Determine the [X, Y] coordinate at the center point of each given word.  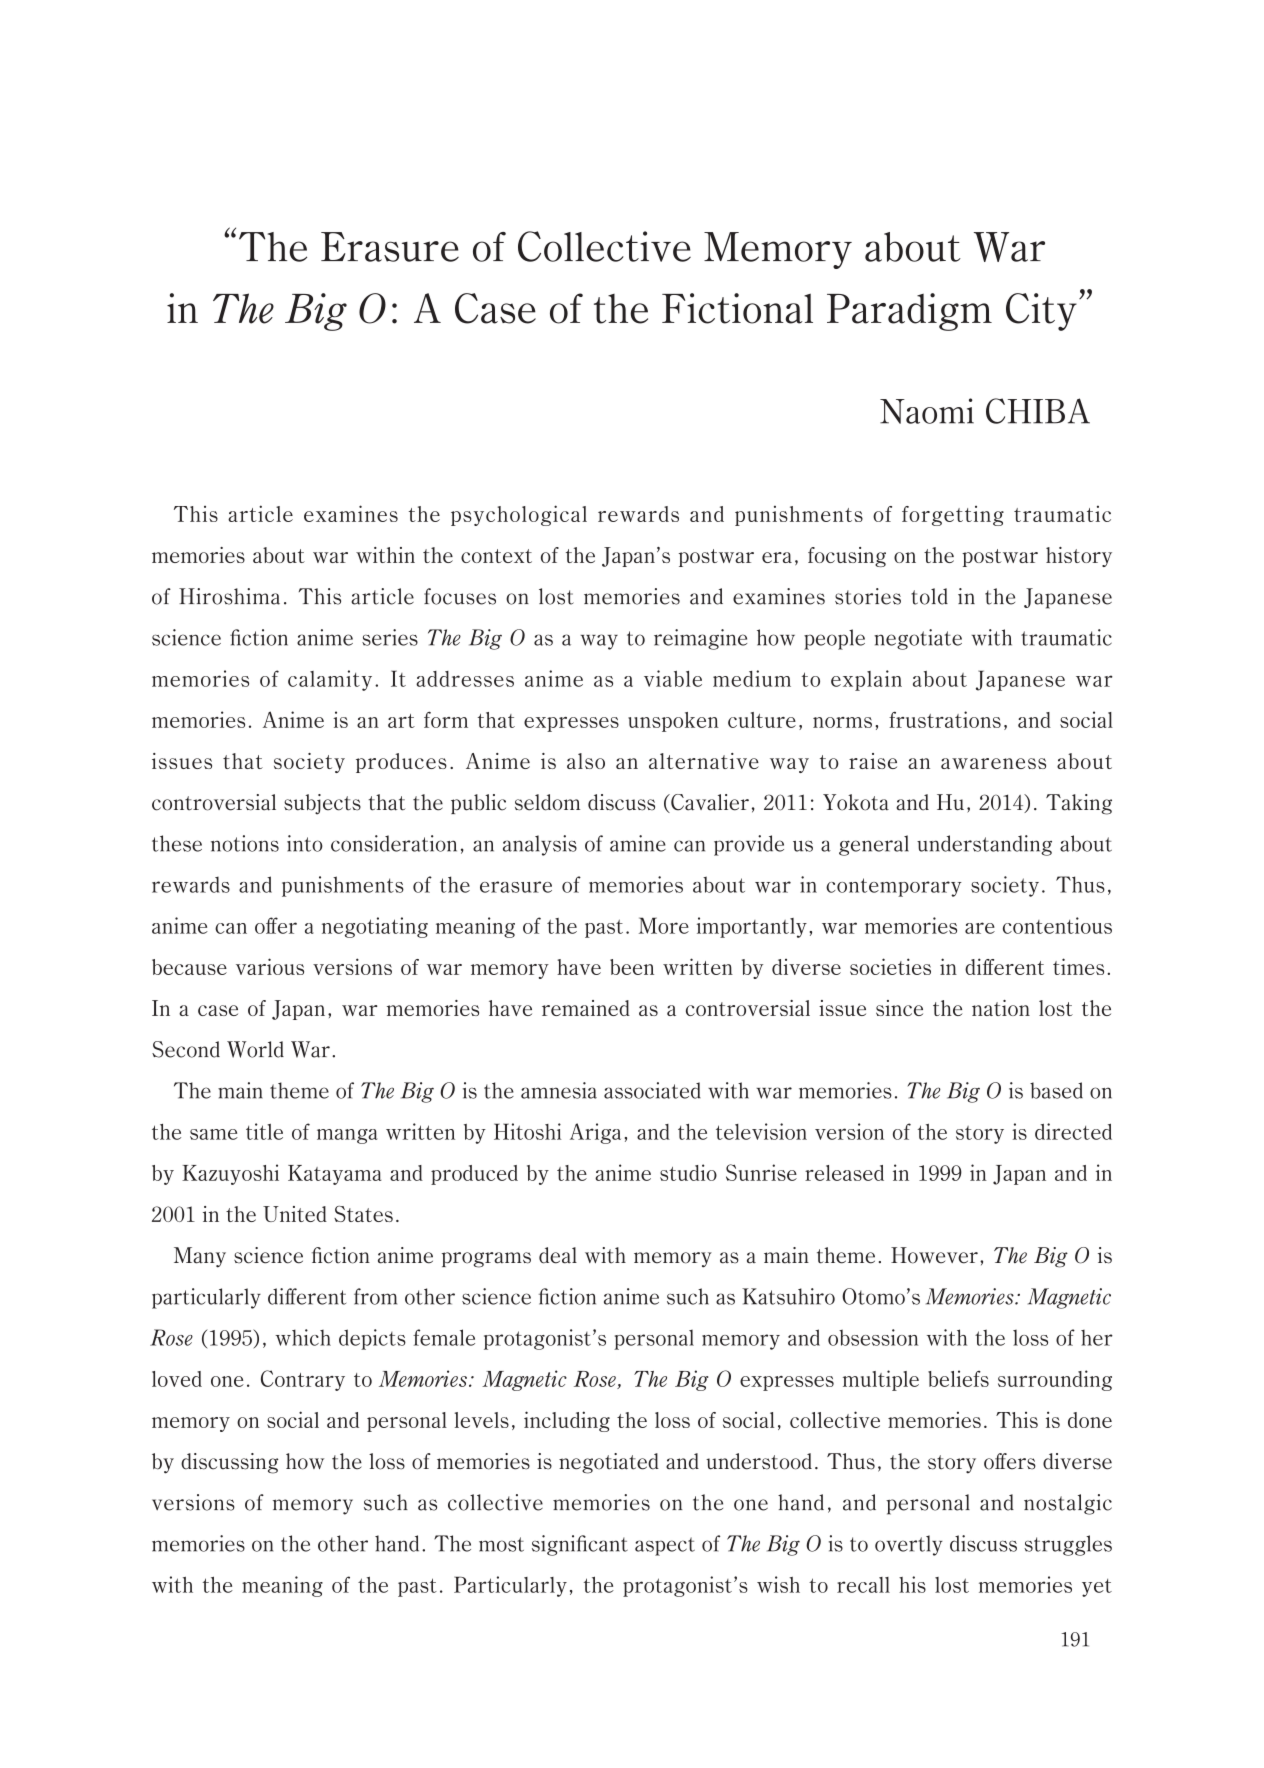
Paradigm [909, 312]
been [632, 967]
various [270, 966]
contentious [1057, 925]
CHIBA [1038, 411]
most [501, 1544]
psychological [519, 515]
